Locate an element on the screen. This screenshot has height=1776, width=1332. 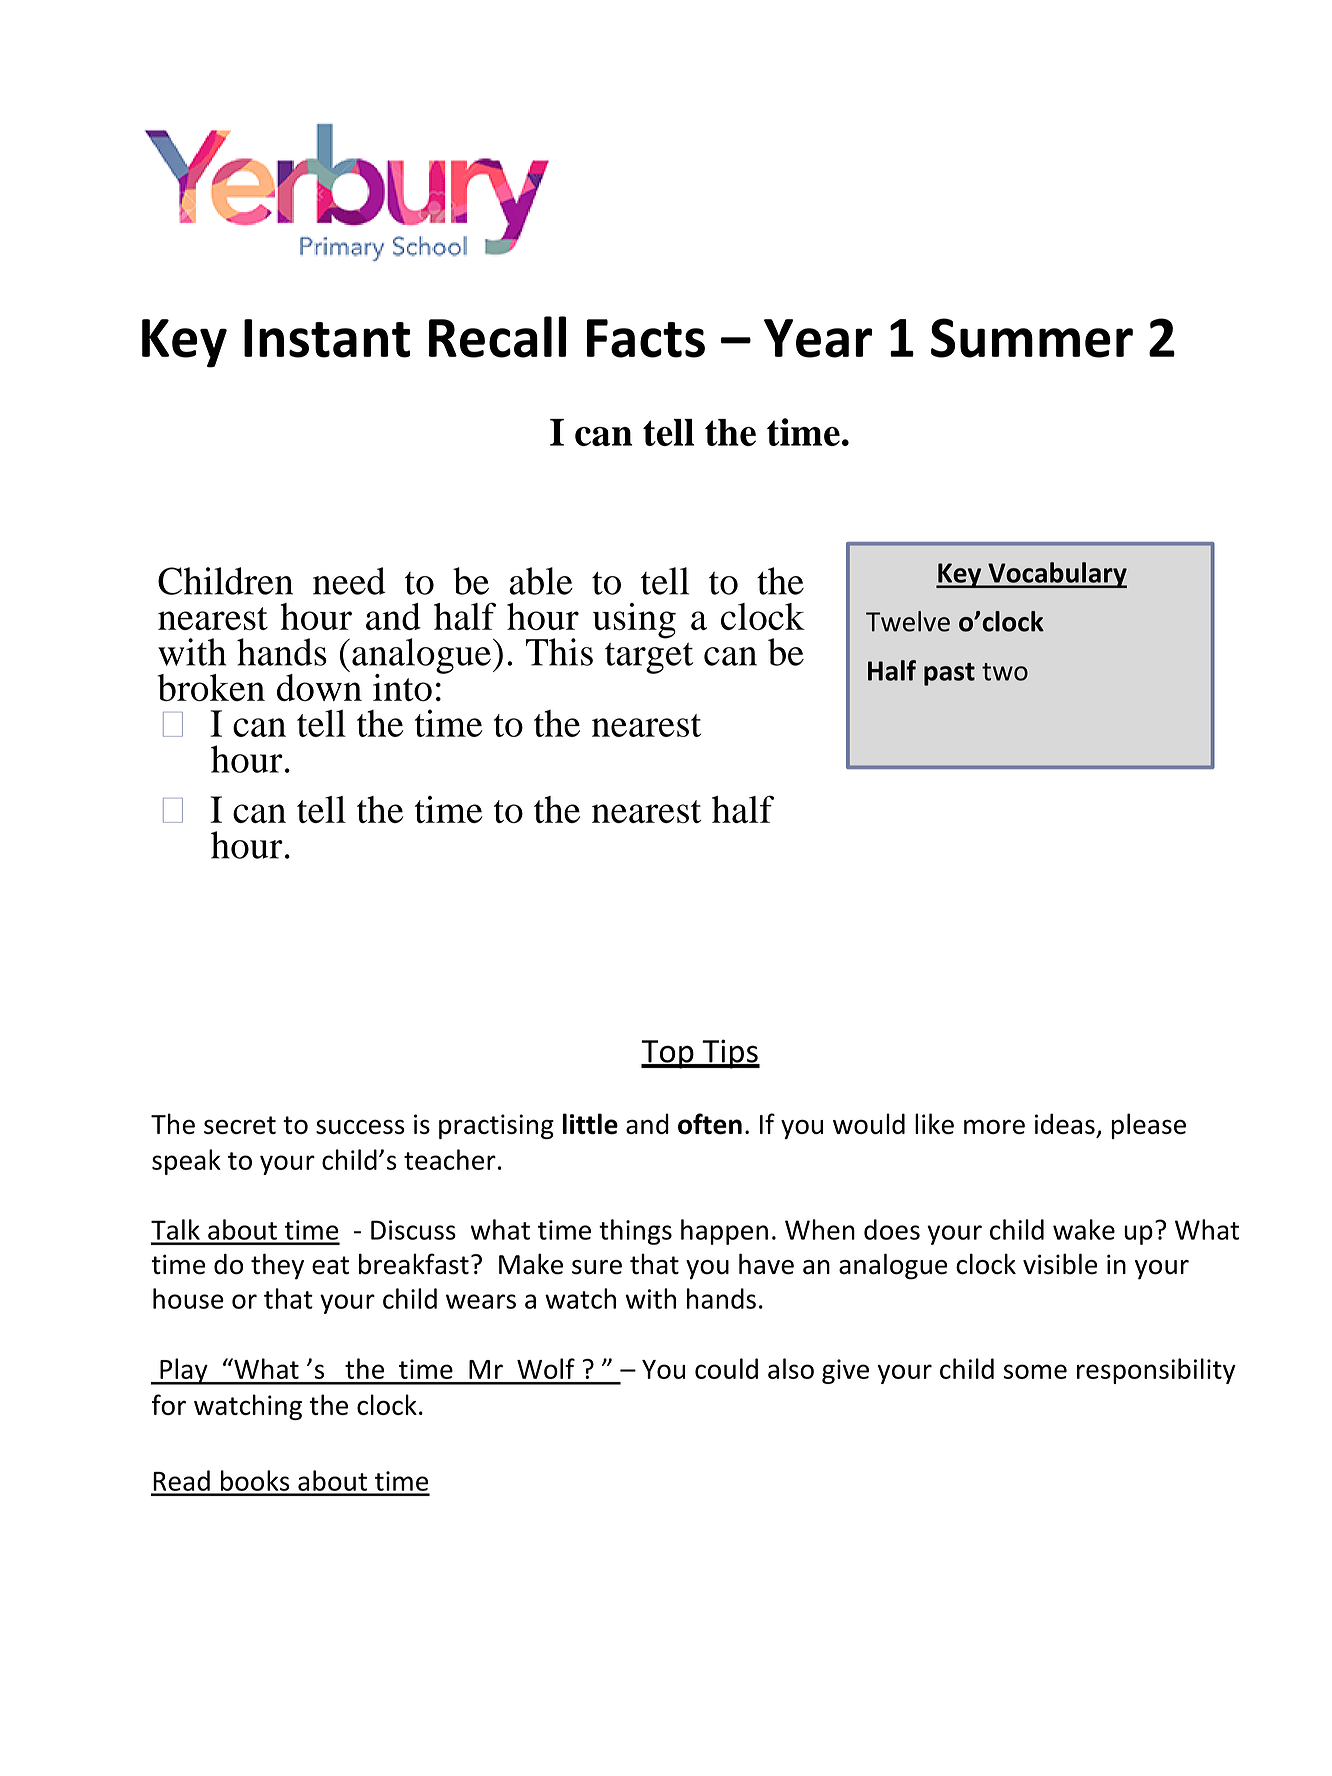
Play is located at coordinates (184, 1371).
